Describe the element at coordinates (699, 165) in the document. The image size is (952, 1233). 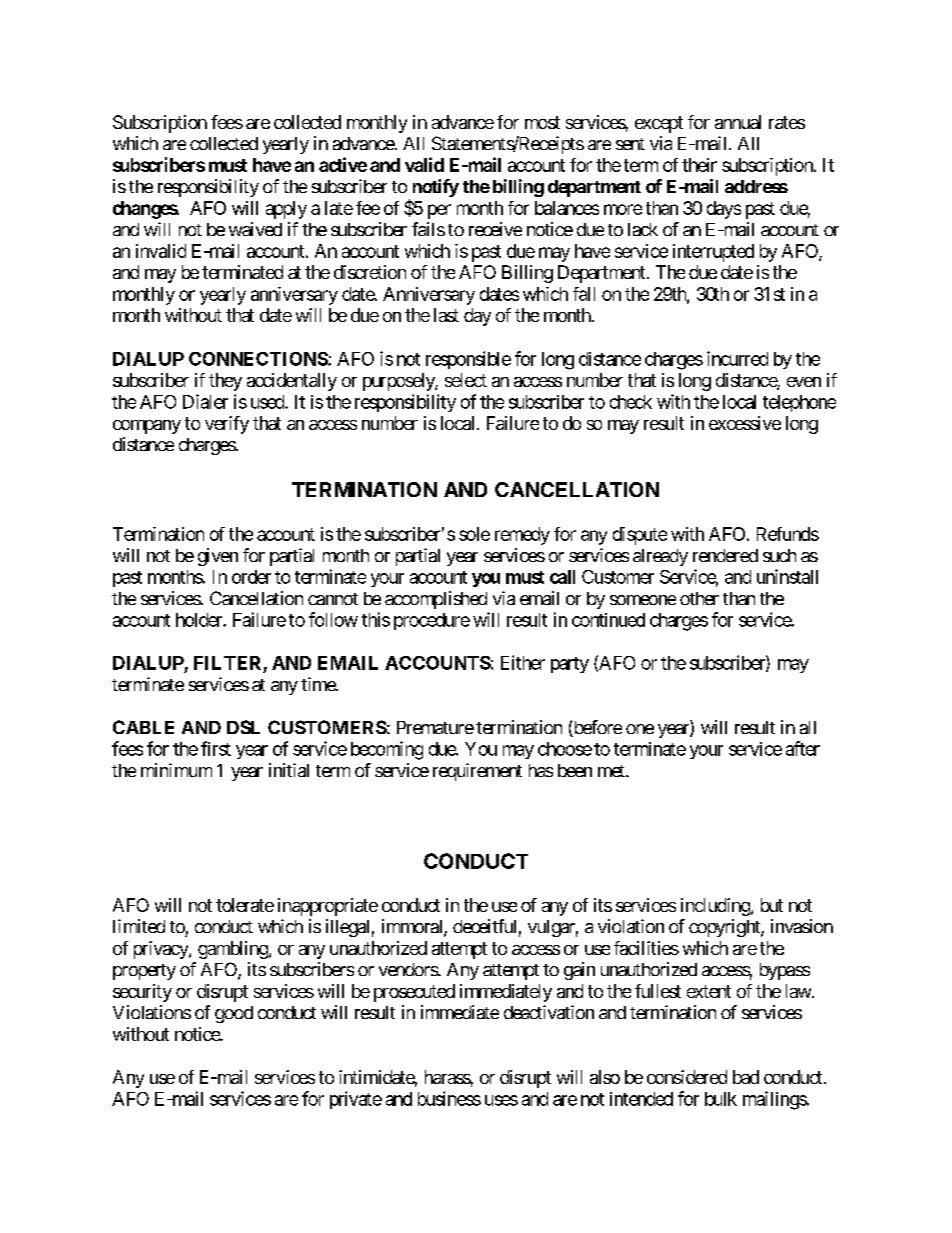
I see `their` at that location.
